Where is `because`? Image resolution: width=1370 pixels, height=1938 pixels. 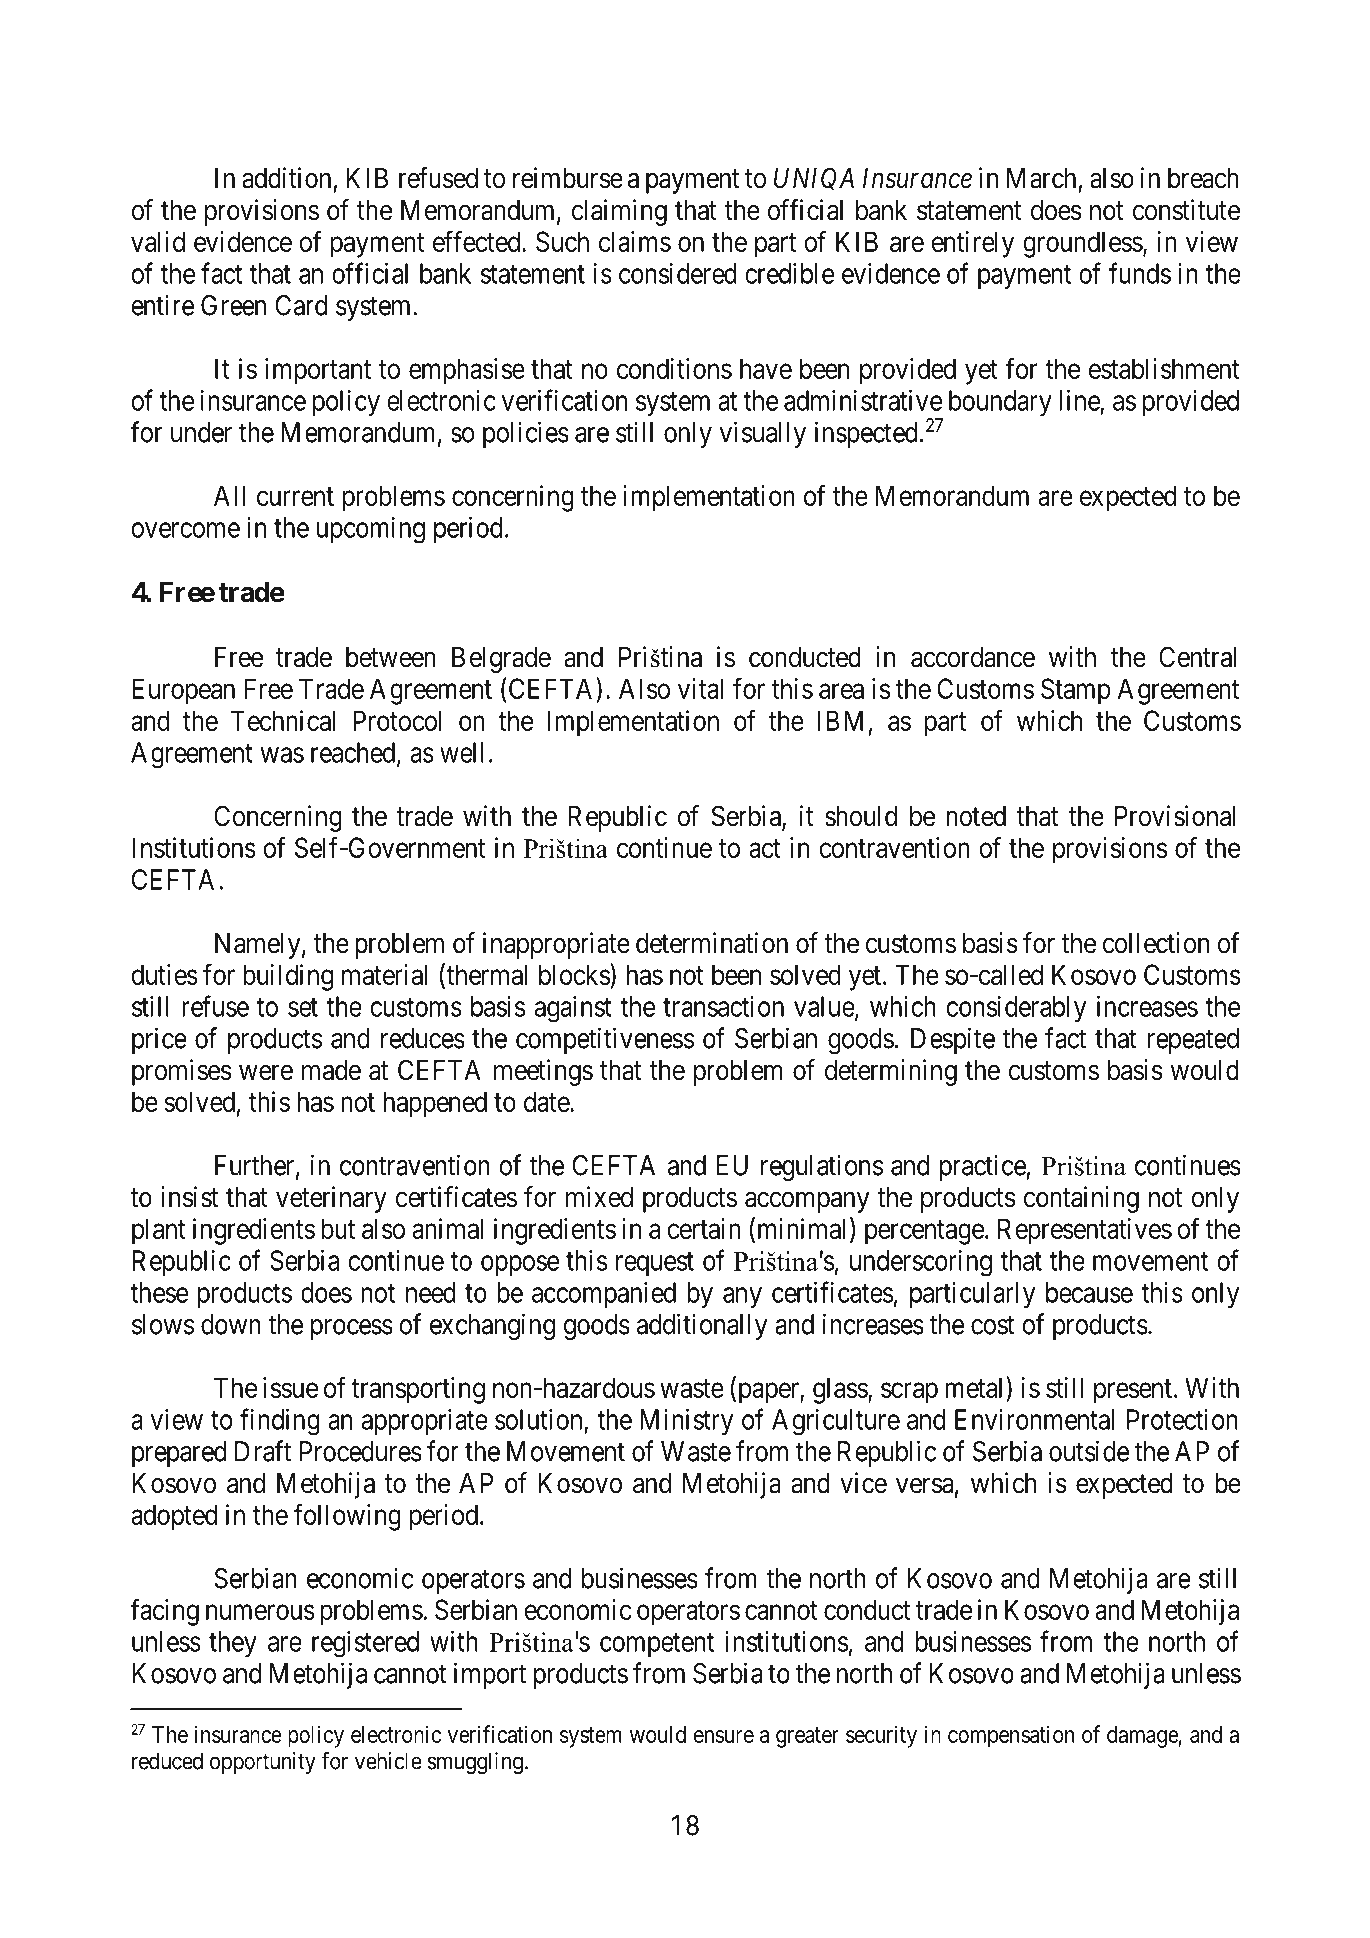
because is located at coordinates (1089, 1292).
